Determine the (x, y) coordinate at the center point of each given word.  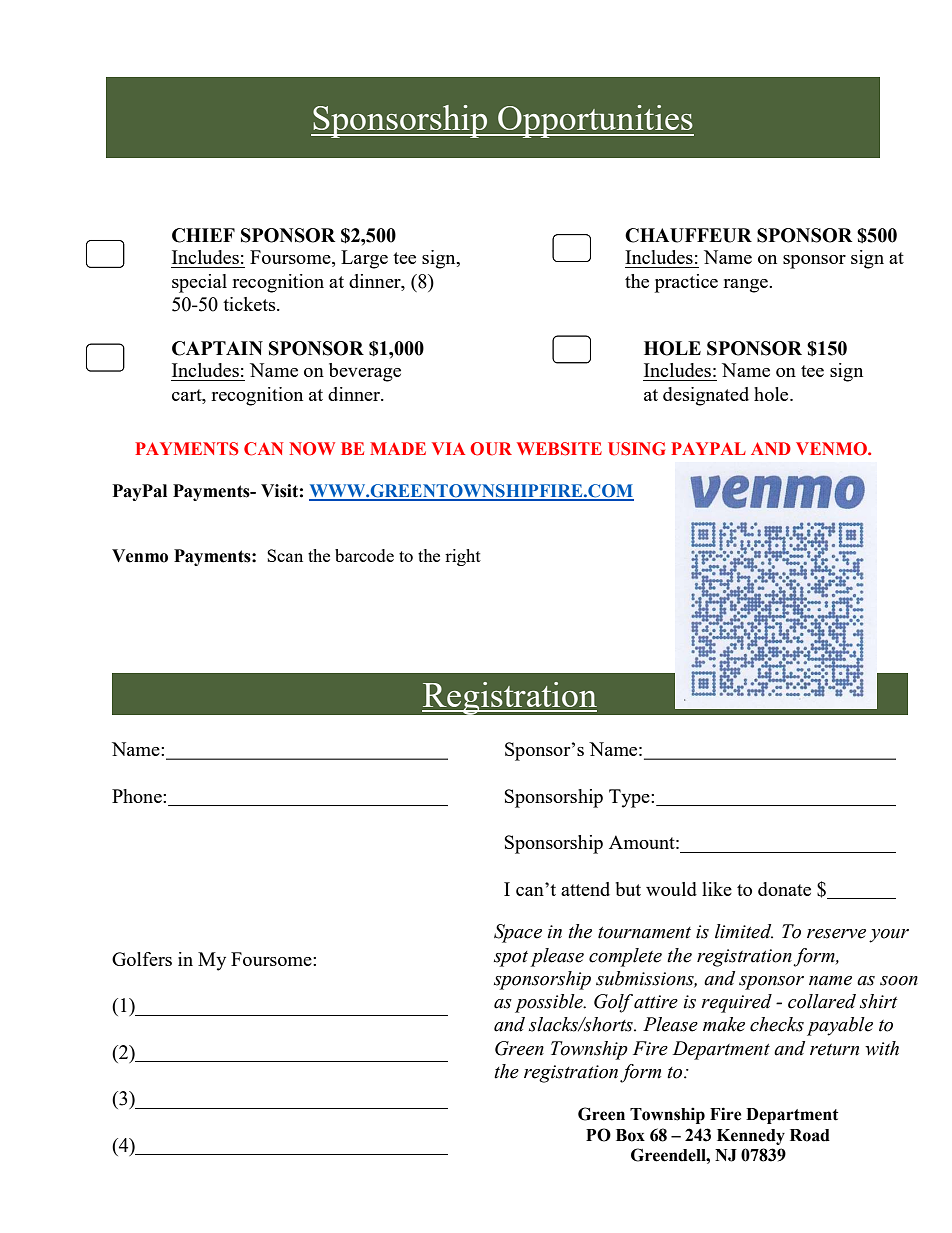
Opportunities (595, 121)
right (463, 557)
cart (188, 395)
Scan (285, 555)
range (746, 286)
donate (784, 889)
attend (585, 889)
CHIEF (203, 235)
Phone (138, 796)
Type (630, 798)
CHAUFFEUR (688, 235)
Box (630, 1135)
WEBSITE (559, 449)
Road (810, 1135)
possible (550, 1003)
